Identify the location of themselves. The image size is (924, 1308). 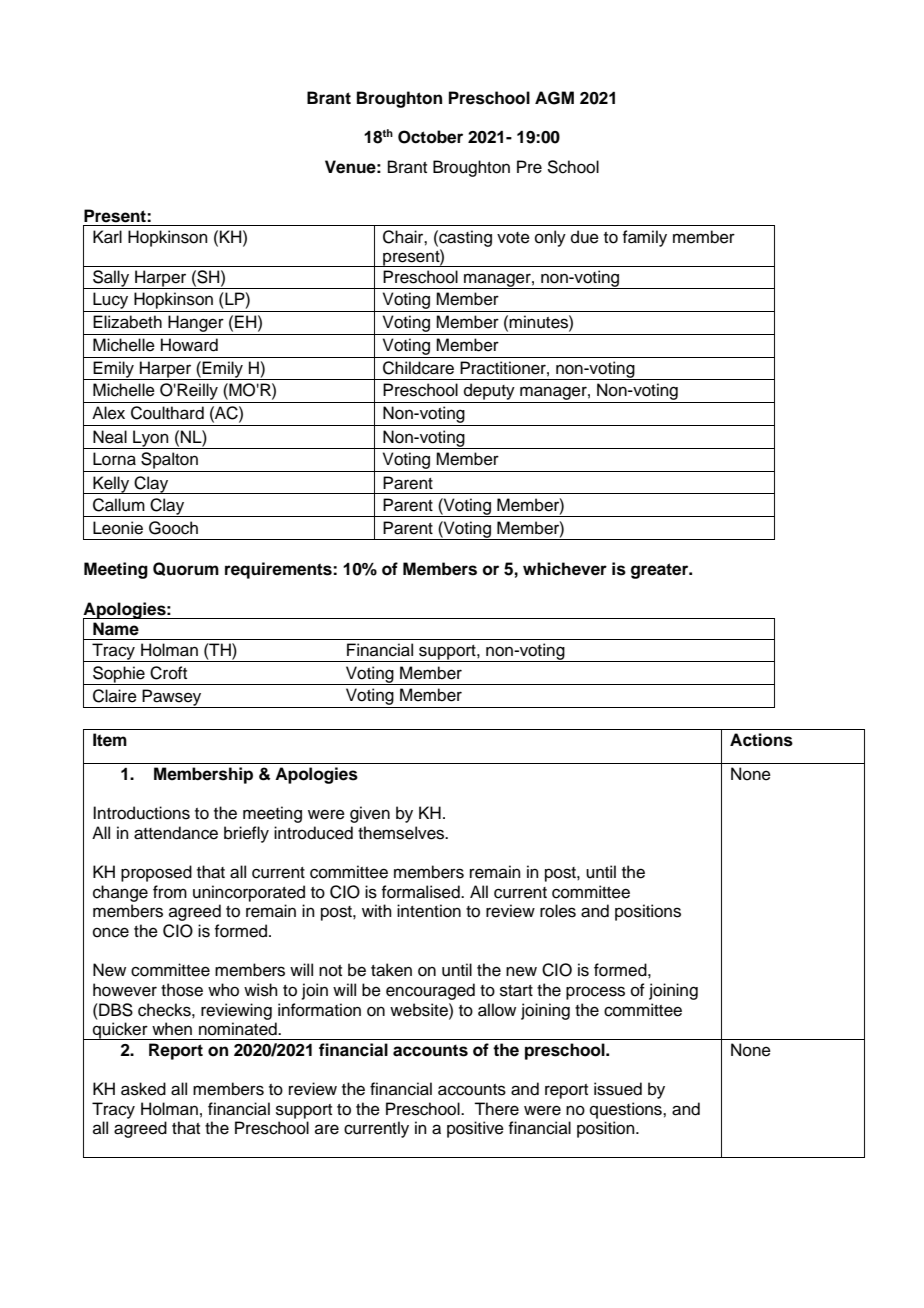
(402, 833).
